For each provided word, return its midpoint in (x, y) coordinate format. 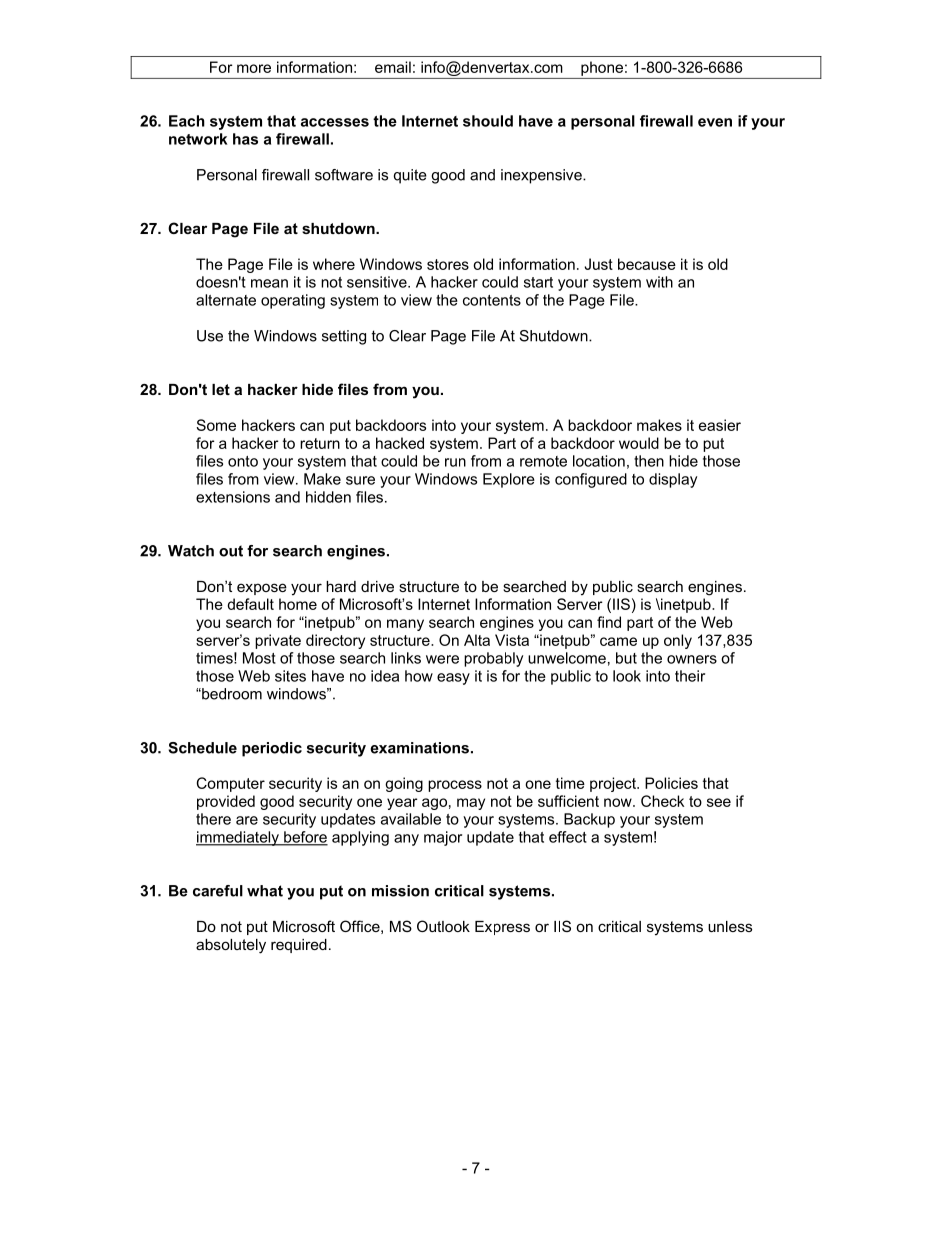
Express (502, 928)
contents (492, 300)
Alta (477, 640)
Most (259, 658)
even (715, 122)
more (254, 68)
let (221, 389)
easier (720, 425)
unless (730, 926)
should (488, 121)
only (678, 641)
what (265, 891)
